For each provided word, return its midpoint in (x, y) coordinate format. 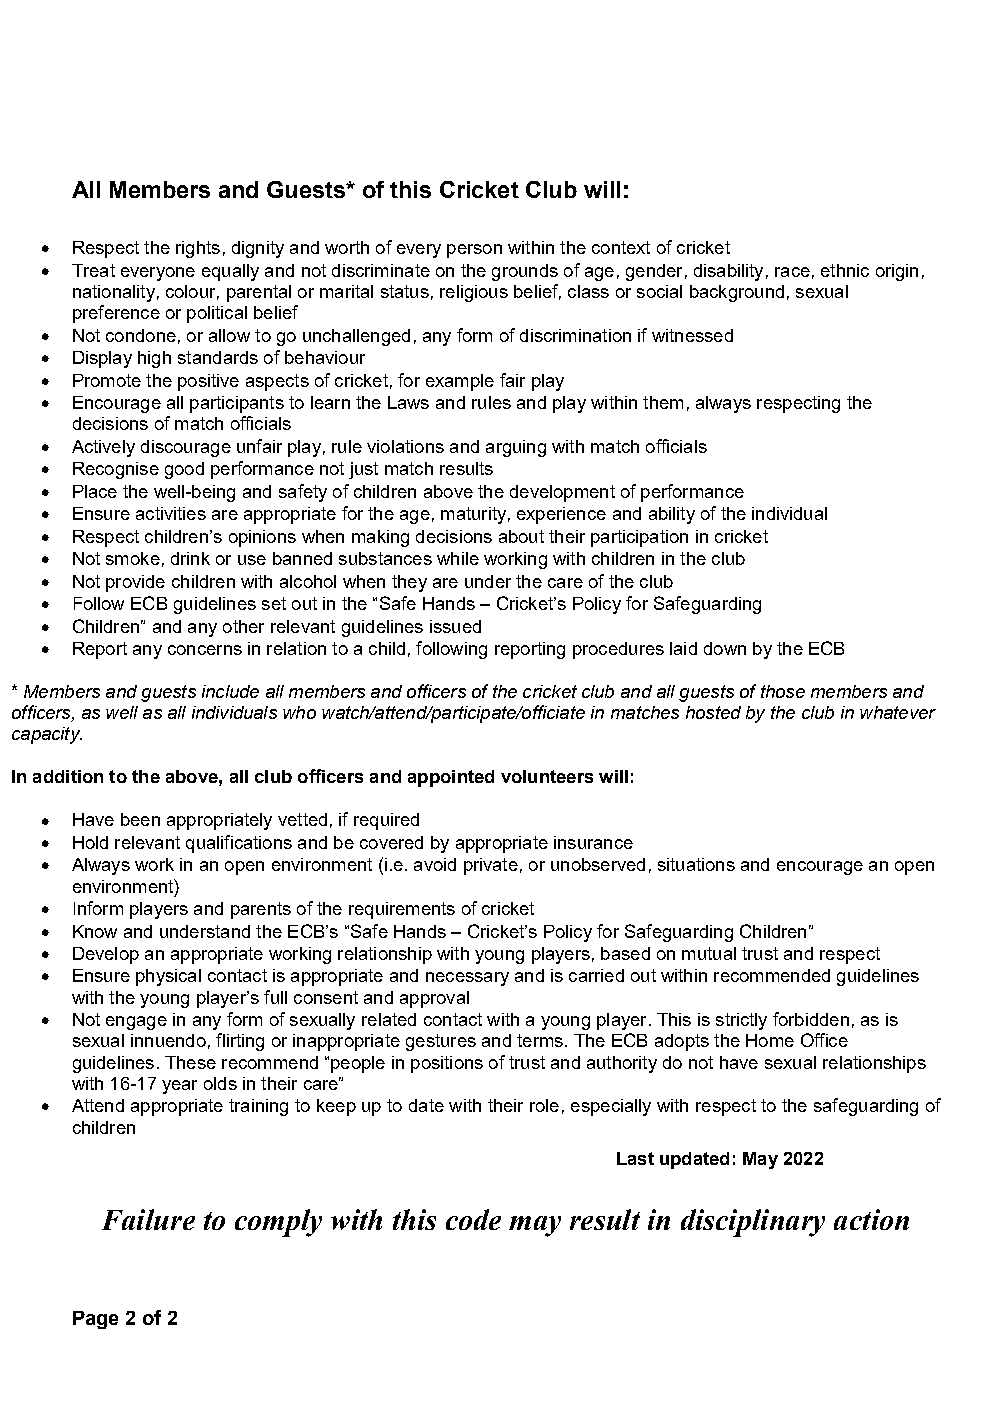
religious (474, 293)
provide (135, 583)
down (725, 648)
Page (95, 1320)
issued (455, 626)
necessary (467, 979)
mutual (709, 953)
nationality (114, 293)
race (792, 272)
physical (168, 977)
